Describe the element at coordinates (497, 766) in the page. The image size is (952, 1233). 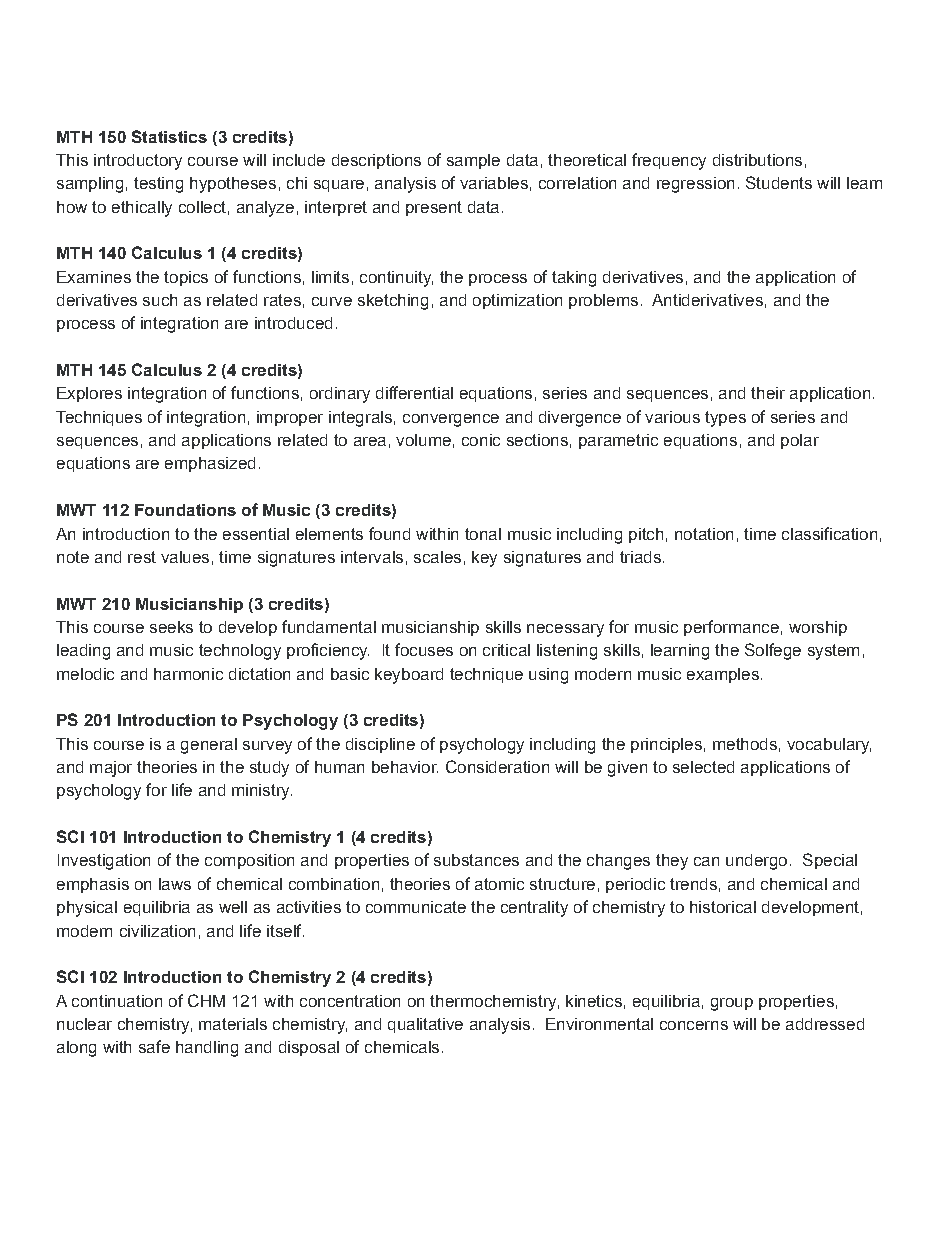
I see `Consideration` at that location.
